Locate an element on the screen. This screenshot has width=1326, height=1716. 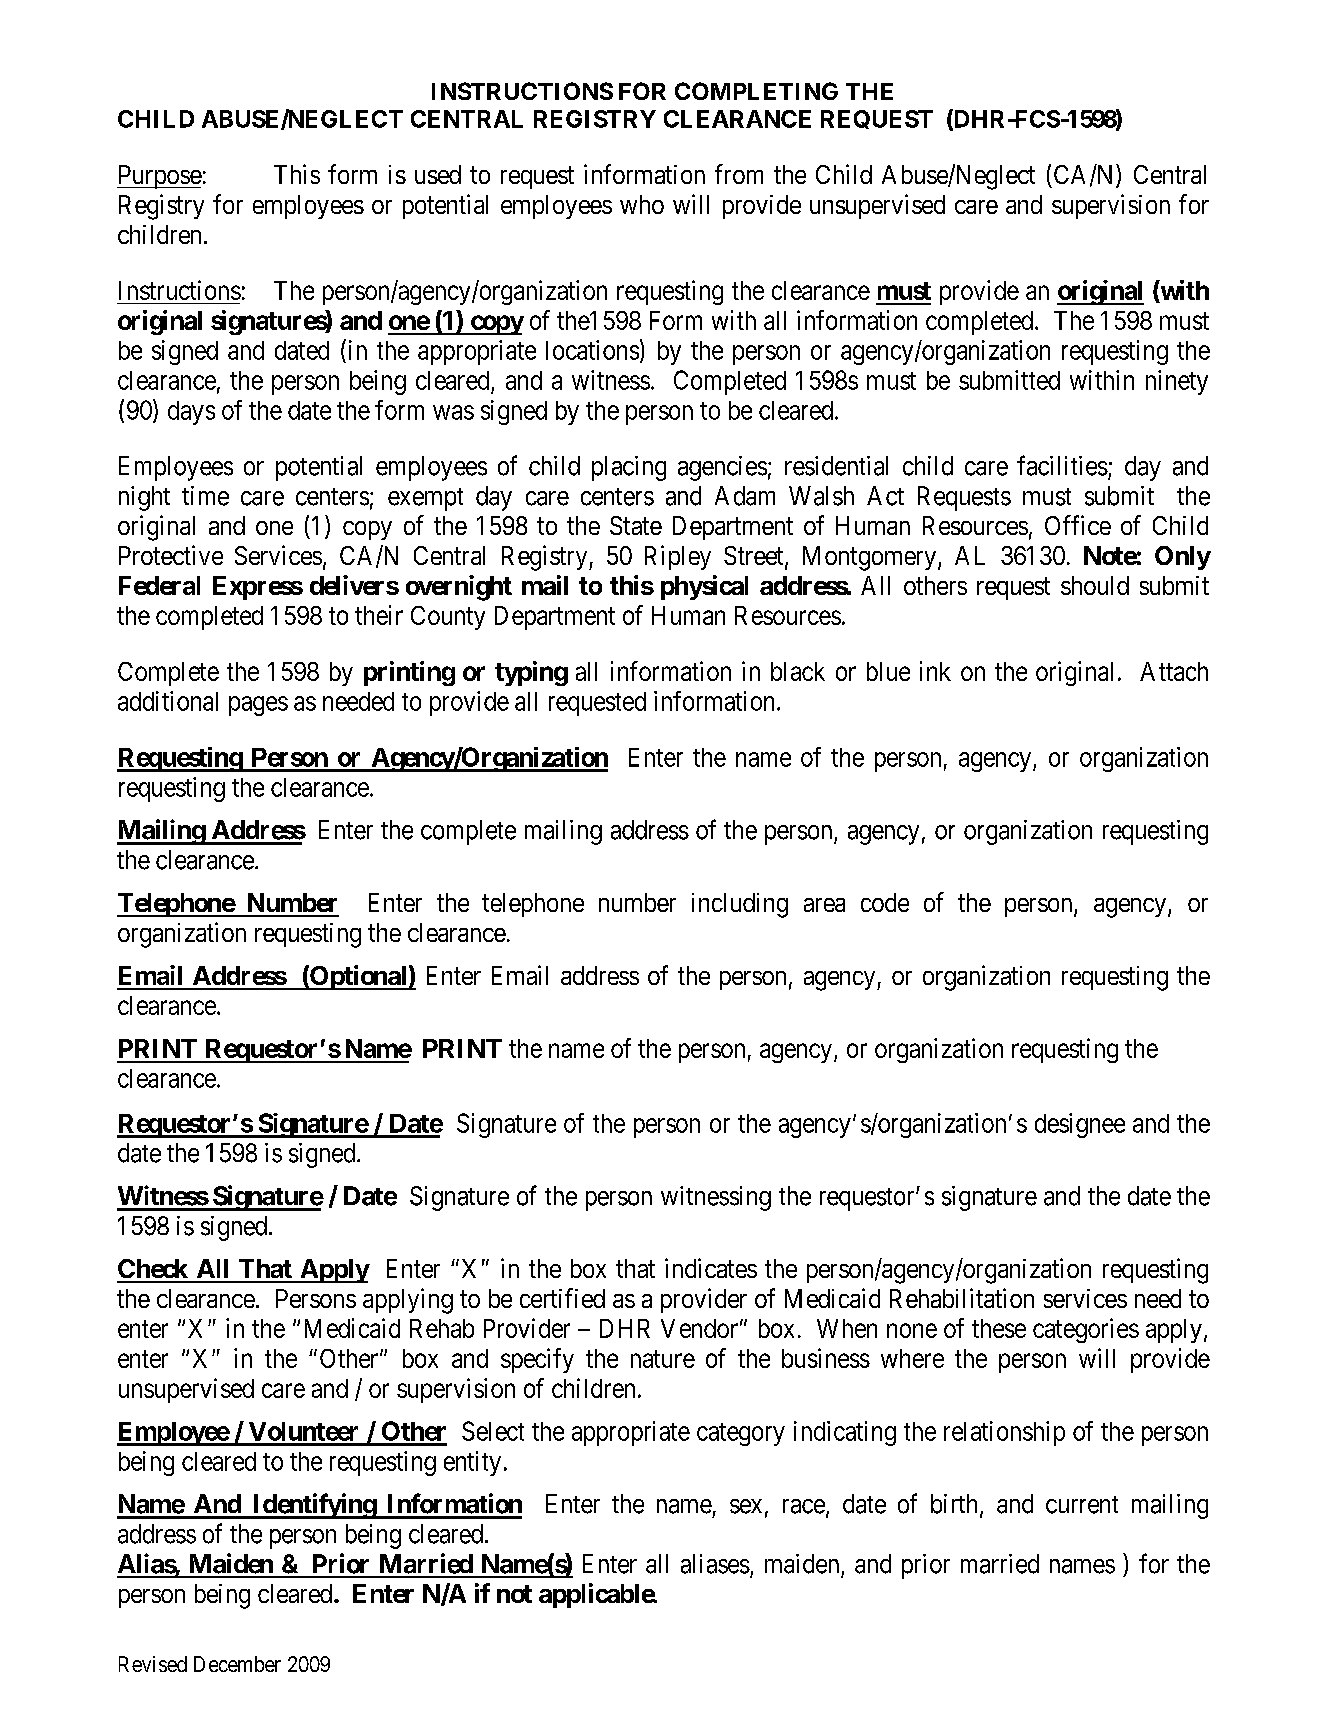
sex is located at coordinates (746, 1506).
